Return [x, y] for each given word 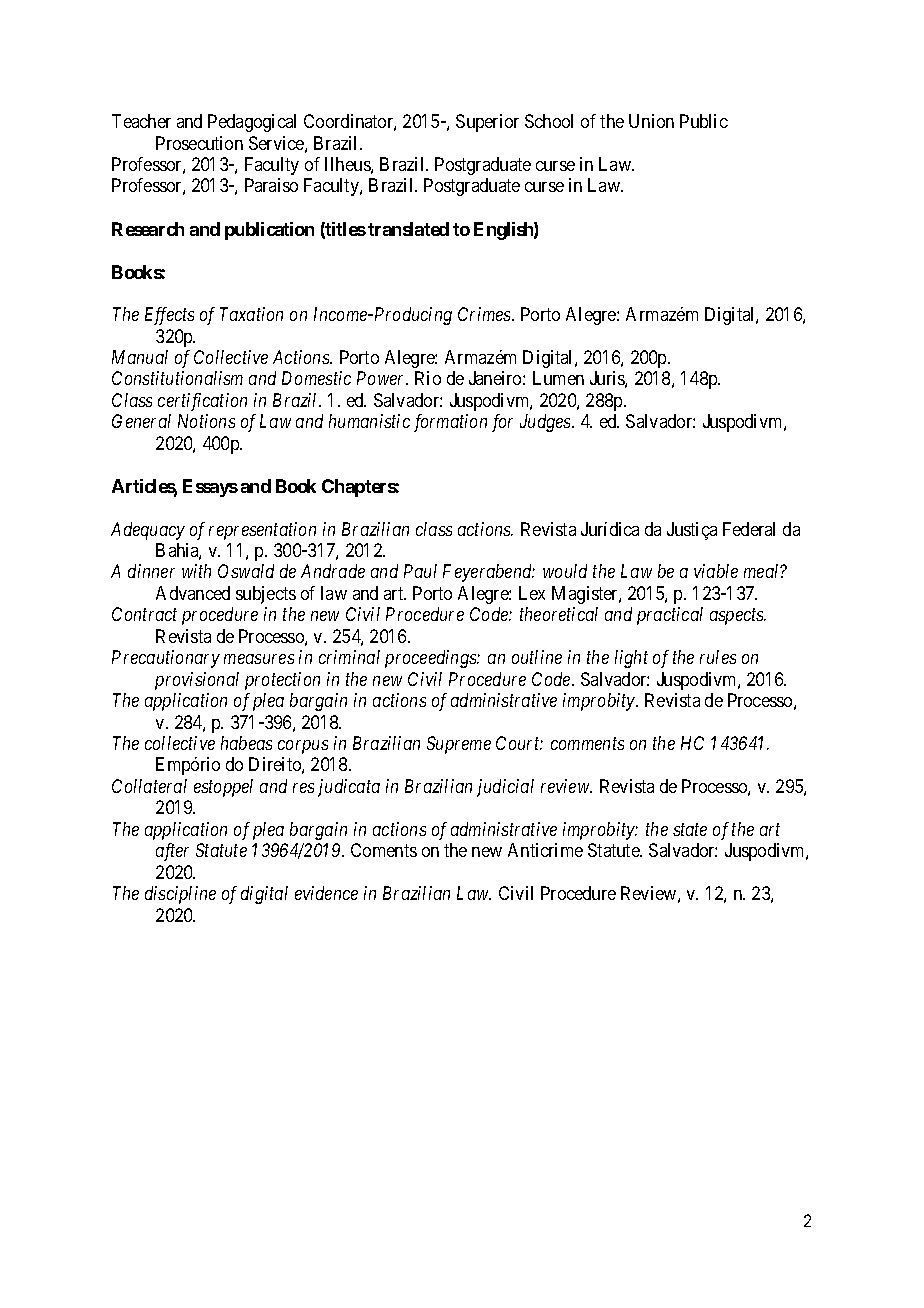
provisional [197, 681]
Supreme [459, 745]
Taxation [251, 314]
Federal [749, 529]
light [631, 659]
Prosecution [199, 143]
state [690, 830]
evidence [326, 893]
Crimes [485, 314]
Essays [210, 488]
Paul [420, 571]
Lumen [558, 378]
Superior [487, 123]
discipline [180, 895]
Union [651, 121]
